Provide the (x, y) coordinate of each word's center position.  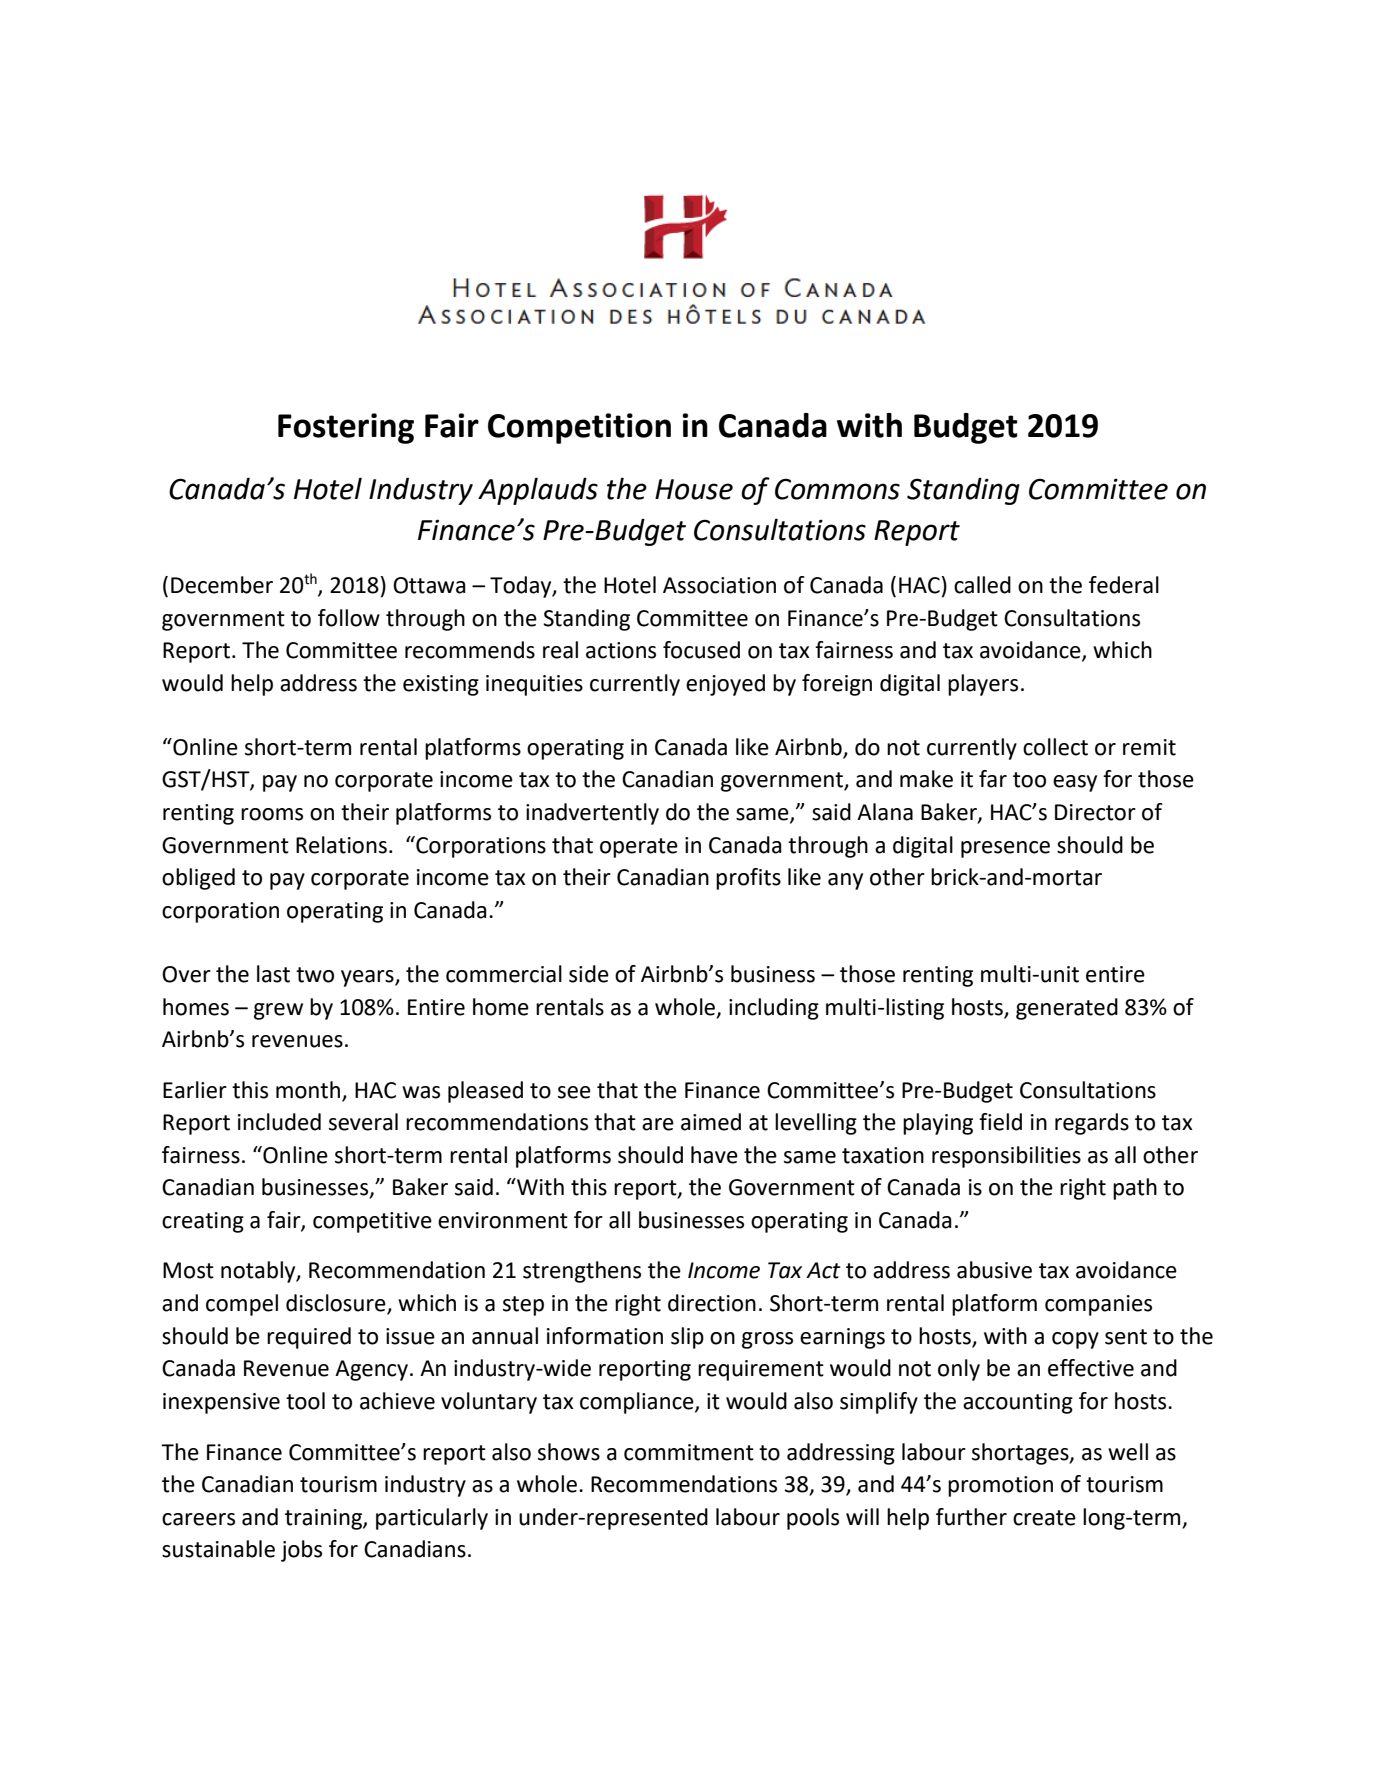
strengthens (582, 1272)
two (315, 975)
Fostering (346, 428)
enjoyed (725, 685)
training (324, 1519)
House (694, 489)
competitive (372, 1222)
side (589, 974)
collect (1055, 747)
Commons (837, 489)
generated (1067, 1009)
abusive (994, 1270)
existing (441, 685)
